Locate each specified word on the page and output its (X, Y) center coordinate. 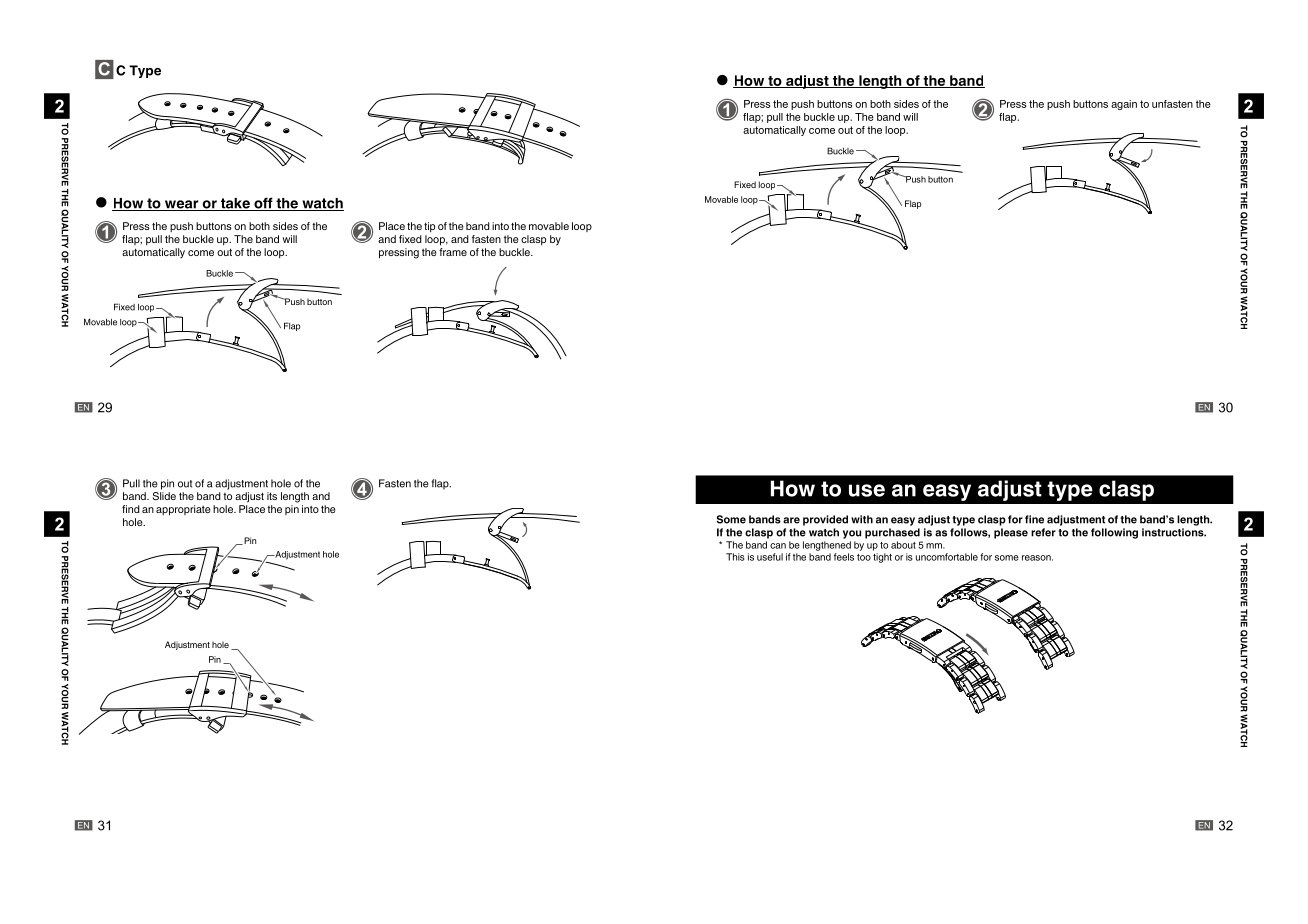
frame (453, 252)
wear (182, 205)
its (272, 496)
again (1124, 105)
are (791, 520)
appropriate (183, 510)
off (263, 204)
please (1011, 533)
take (235, 204)
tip (429, 227)
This (735, 557)
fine (1034, 519)
